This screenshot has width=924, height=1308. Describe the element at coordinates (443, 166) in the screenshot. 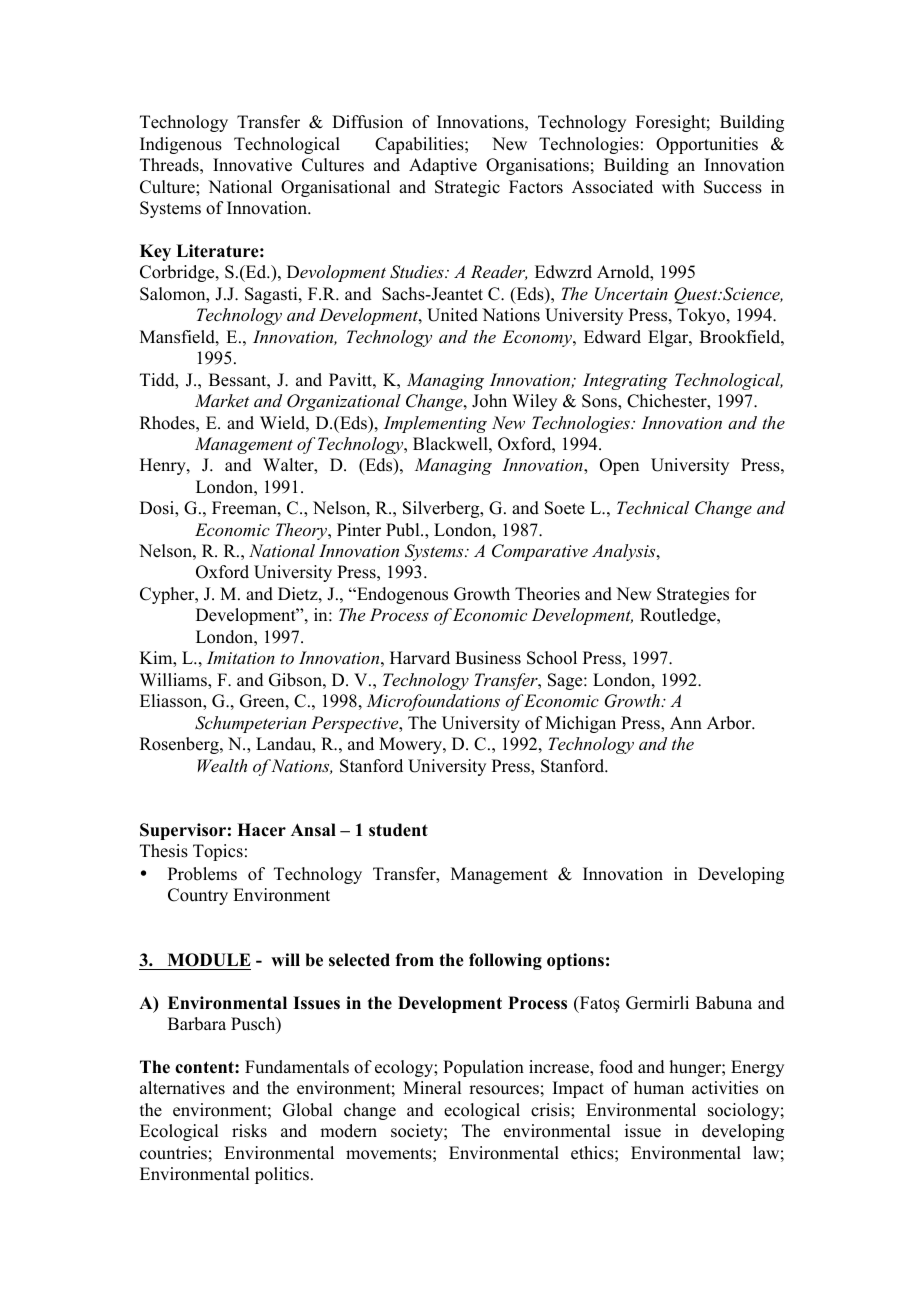

I see `Adaptive` at that location.
